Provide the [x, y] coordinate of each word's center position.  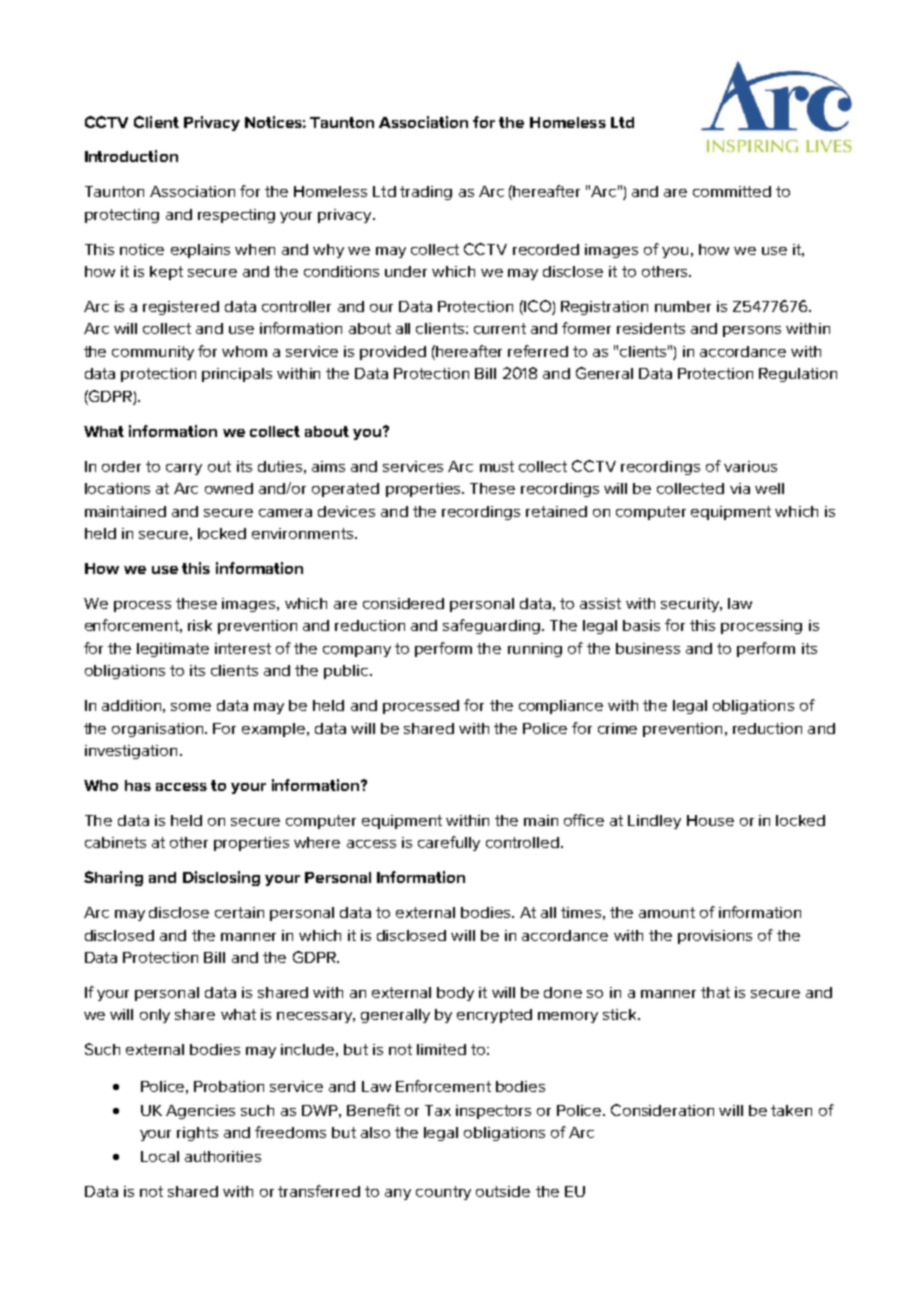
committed [732, 191]
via [740, 488]
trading [426, 193]
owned [229, 488]
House [710, 820]
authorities [223, 1156]
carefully [449, 843]
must [497, 466]
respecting [236, 216]
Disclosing [221, 878]
